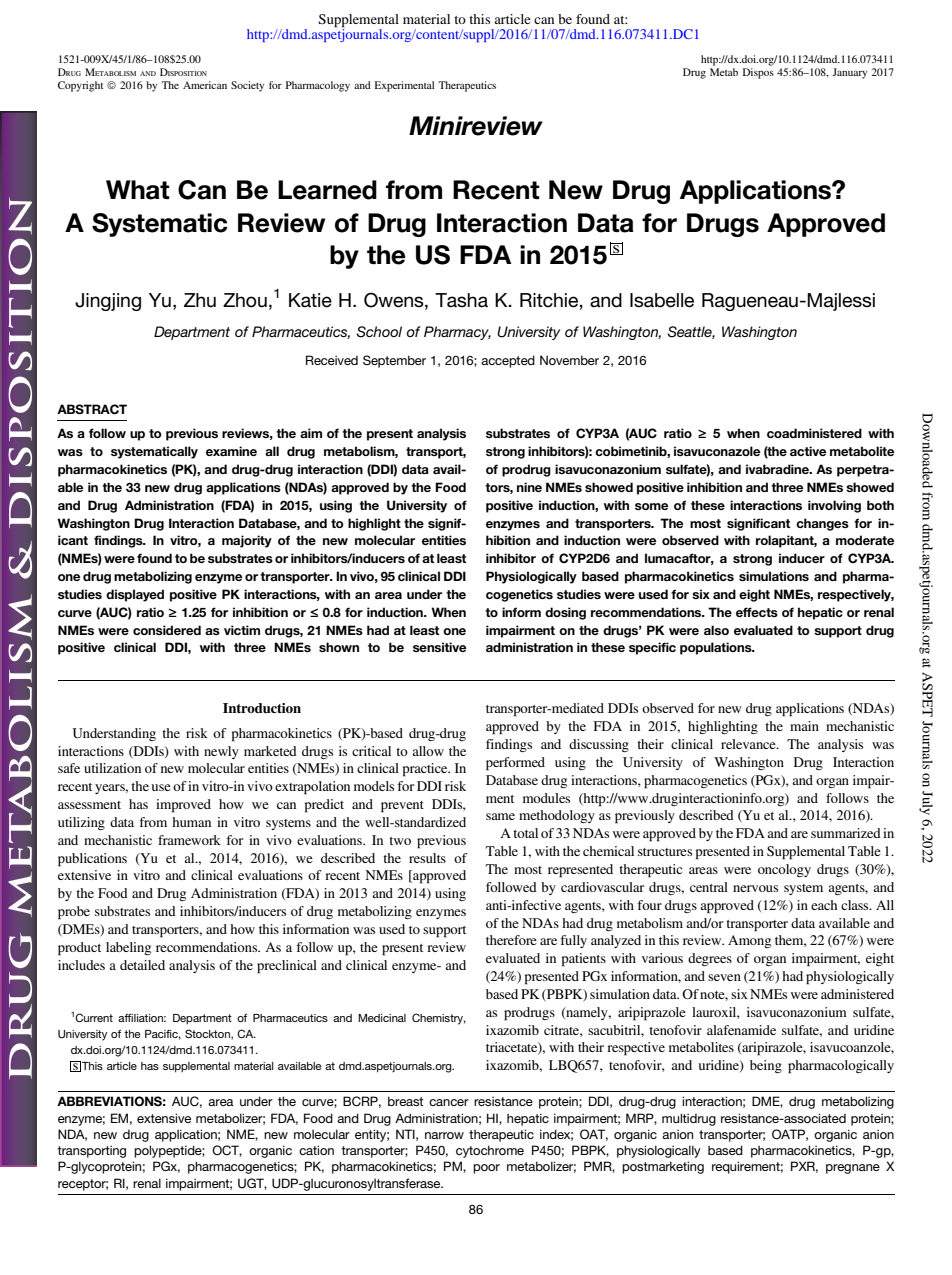 Image resolution: width=952 pixels, height=1275 pixels. Describe the element at coordinates (757, 612) in the screenshot. I see `effects` at that location.
